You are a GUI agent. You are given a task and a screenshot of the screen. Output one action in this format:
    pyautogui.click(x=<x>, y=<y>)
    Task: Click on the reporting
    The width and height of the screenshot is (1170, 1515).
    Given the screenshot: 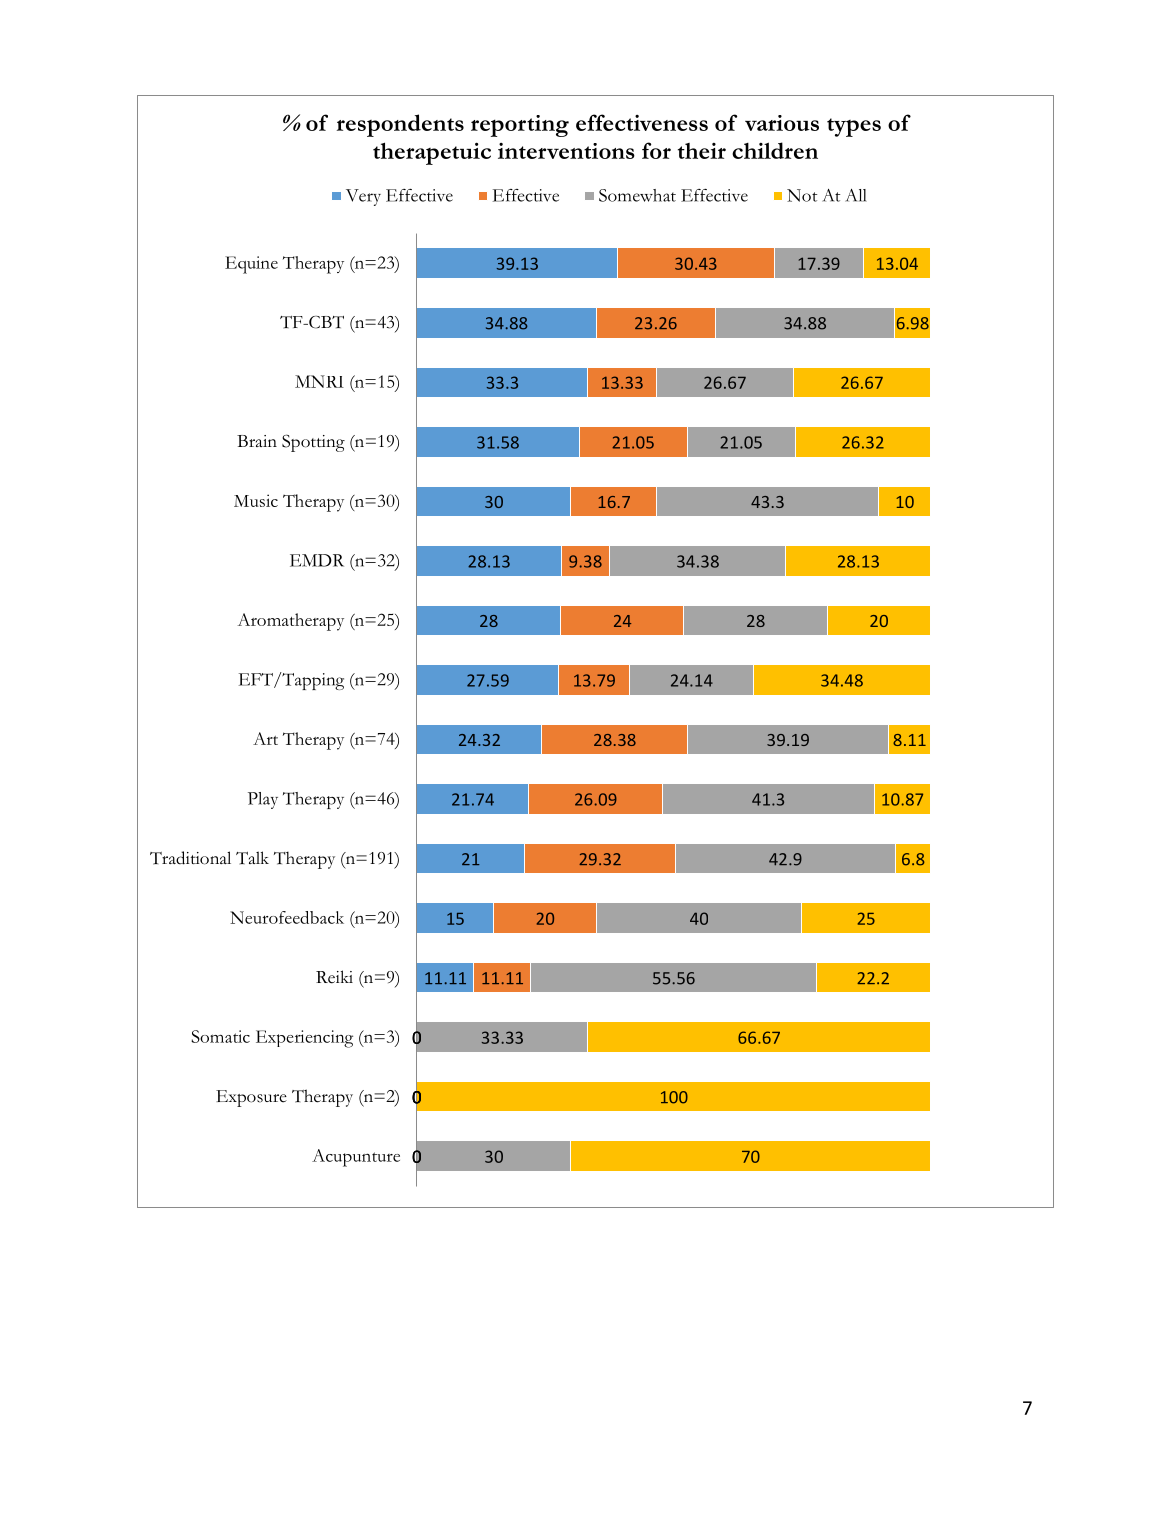 What is the action you would take?
    pyautogui.click(x=520, y=126)
